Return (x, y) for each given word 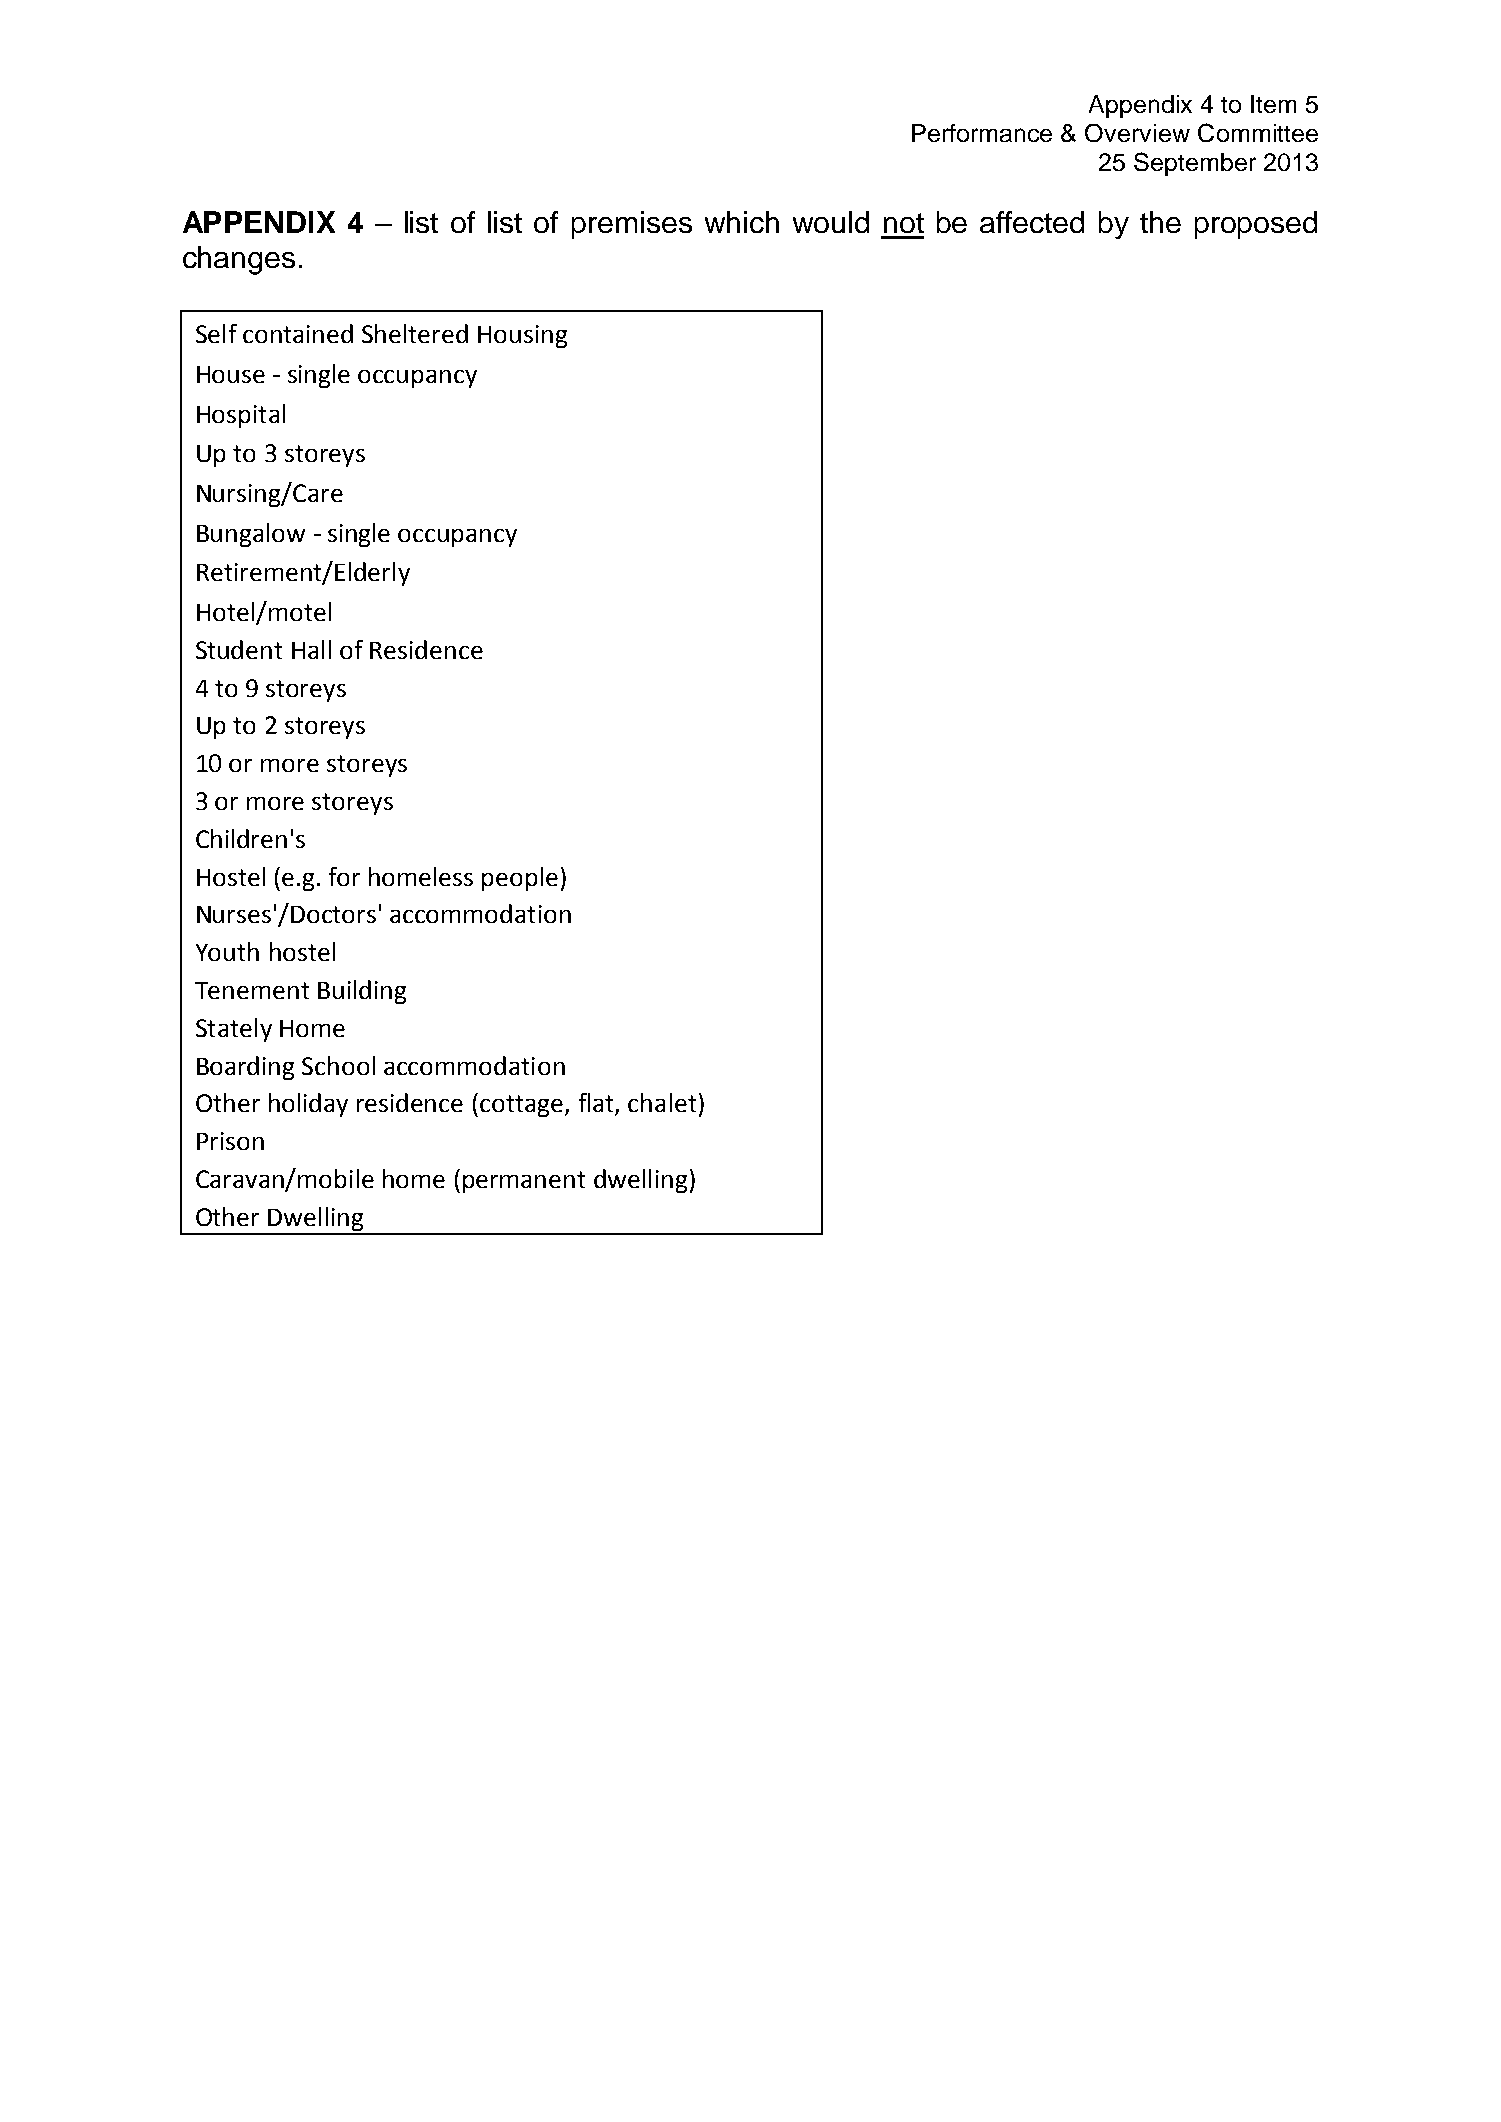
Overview (1137, 133)
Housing (522, 336)
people (520, 879)
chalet (662, 1102)
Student (239, 649)
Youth (227, 951)
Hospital (241, 416)
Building (362, 992)
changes (239, 260)
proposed (1256, 225)
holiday (308, 1105)
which (742, 222)
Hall (311, 649)
